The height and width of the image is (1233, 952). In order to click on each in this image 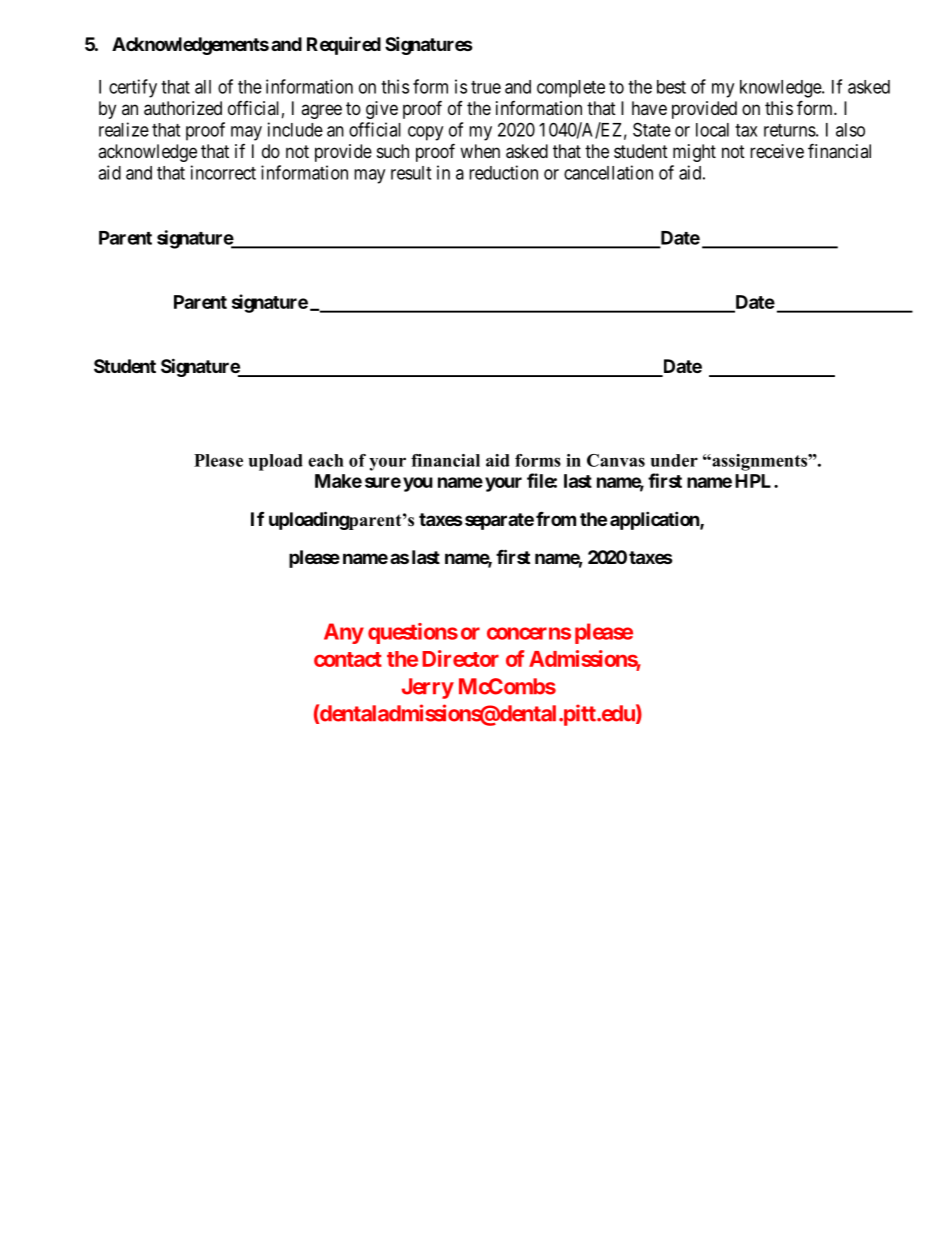, I will do `click(326, 460)`.
